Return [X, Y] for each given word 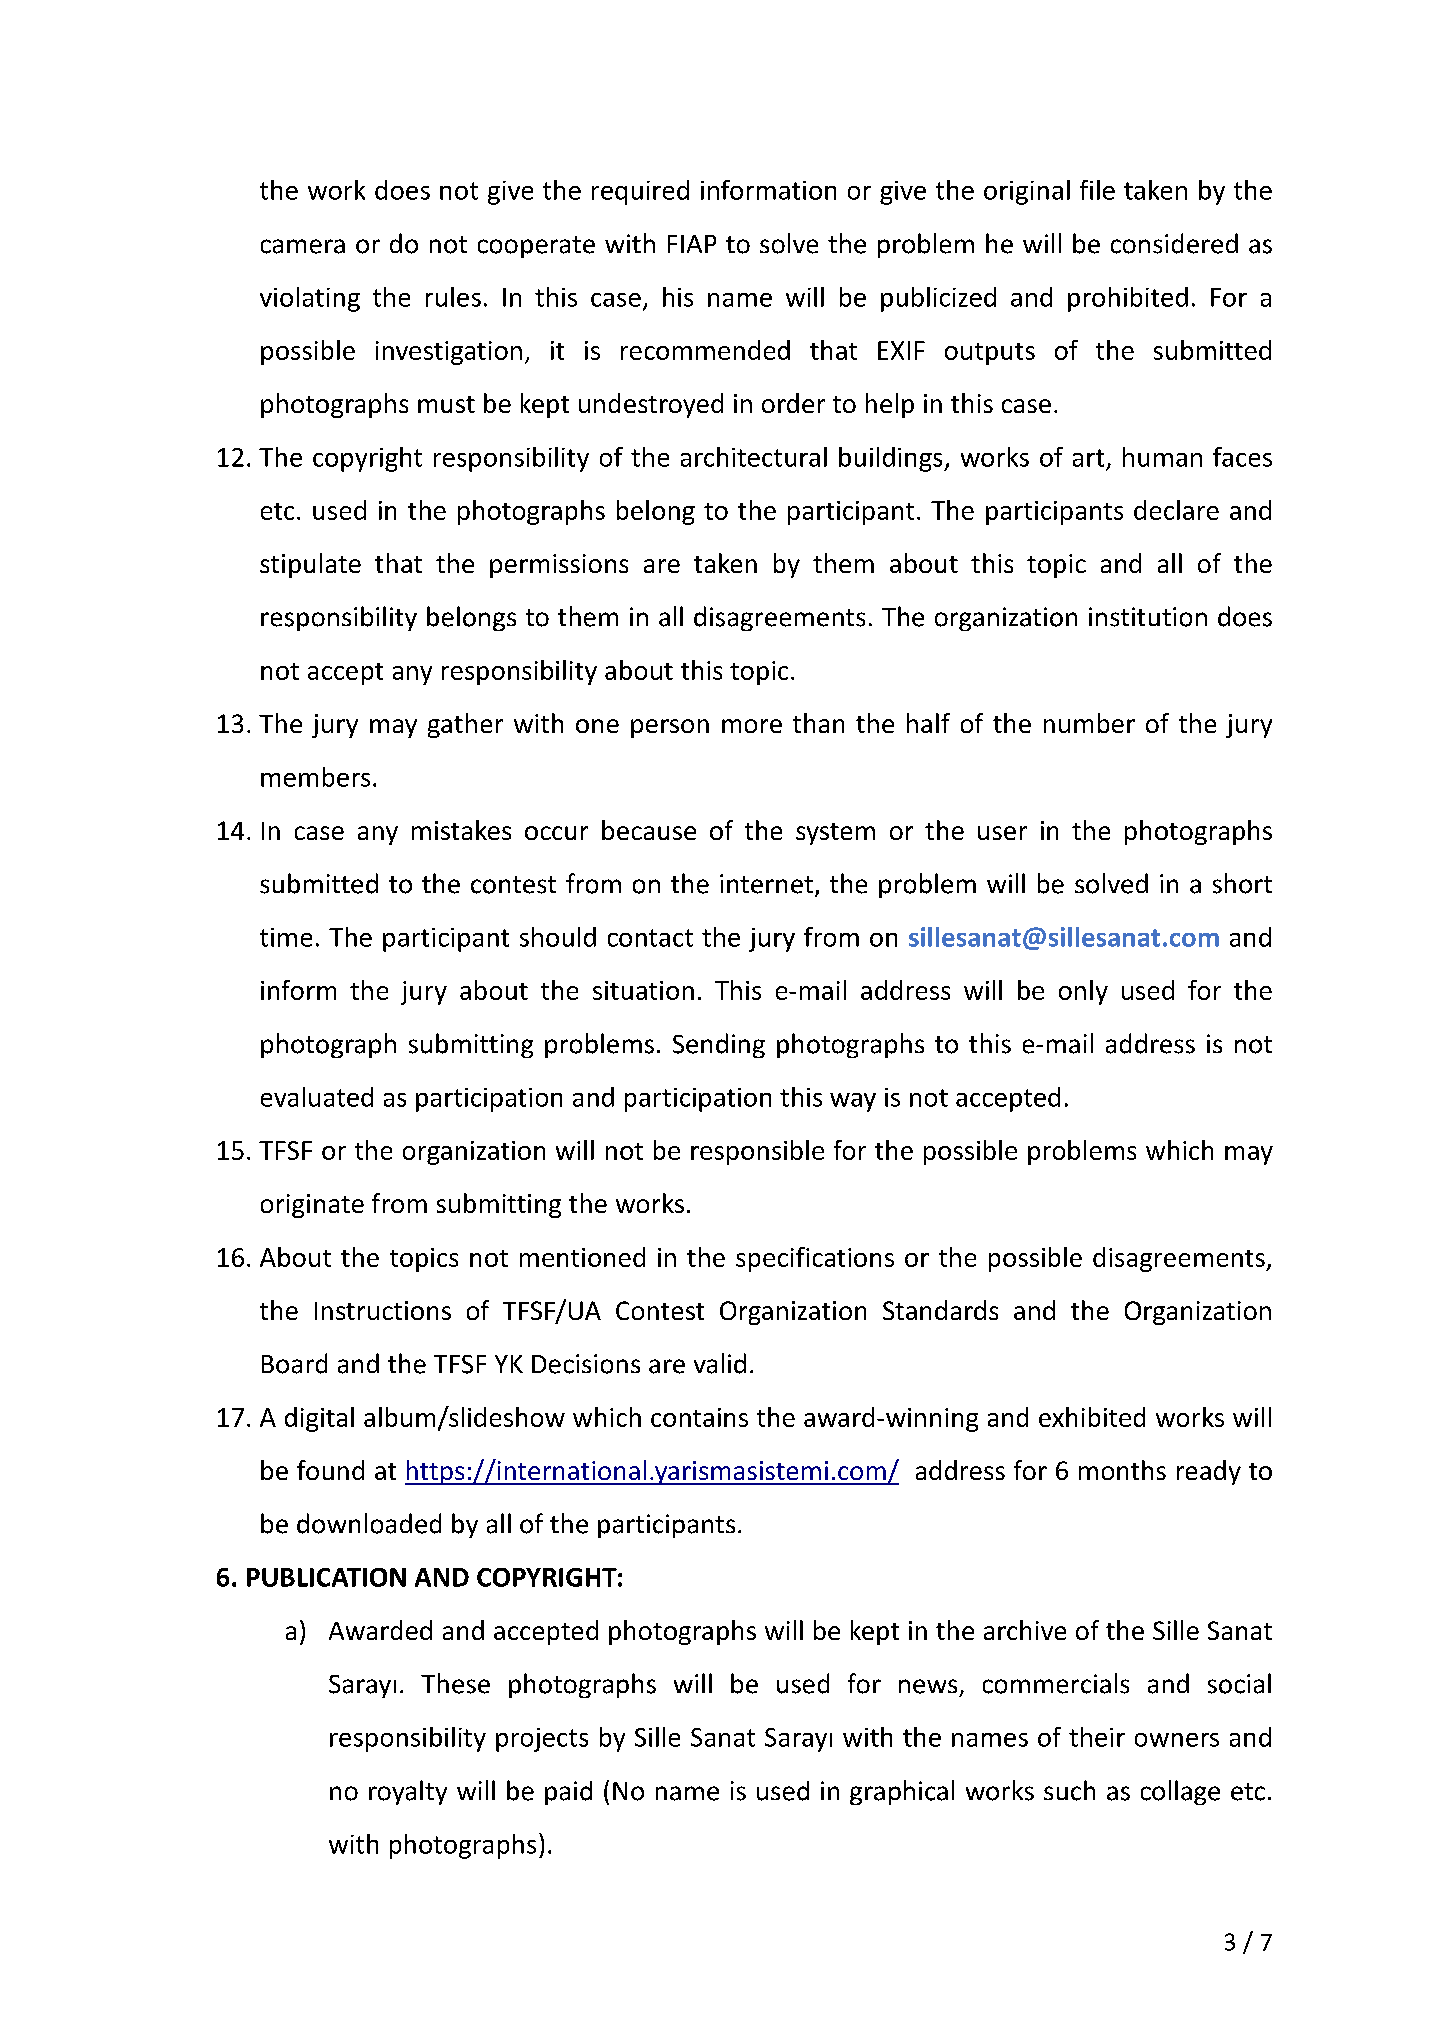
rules [453, 297]
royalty [408, 1792]
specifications [815, 1259]
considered [1174, 243]
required [640, 192]
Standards [940, 1310]
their [1097, 1737]
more [752, 726]
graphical [902, 1792]
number [1089, 723]
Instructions [383, 1310]
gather [465, 725]
